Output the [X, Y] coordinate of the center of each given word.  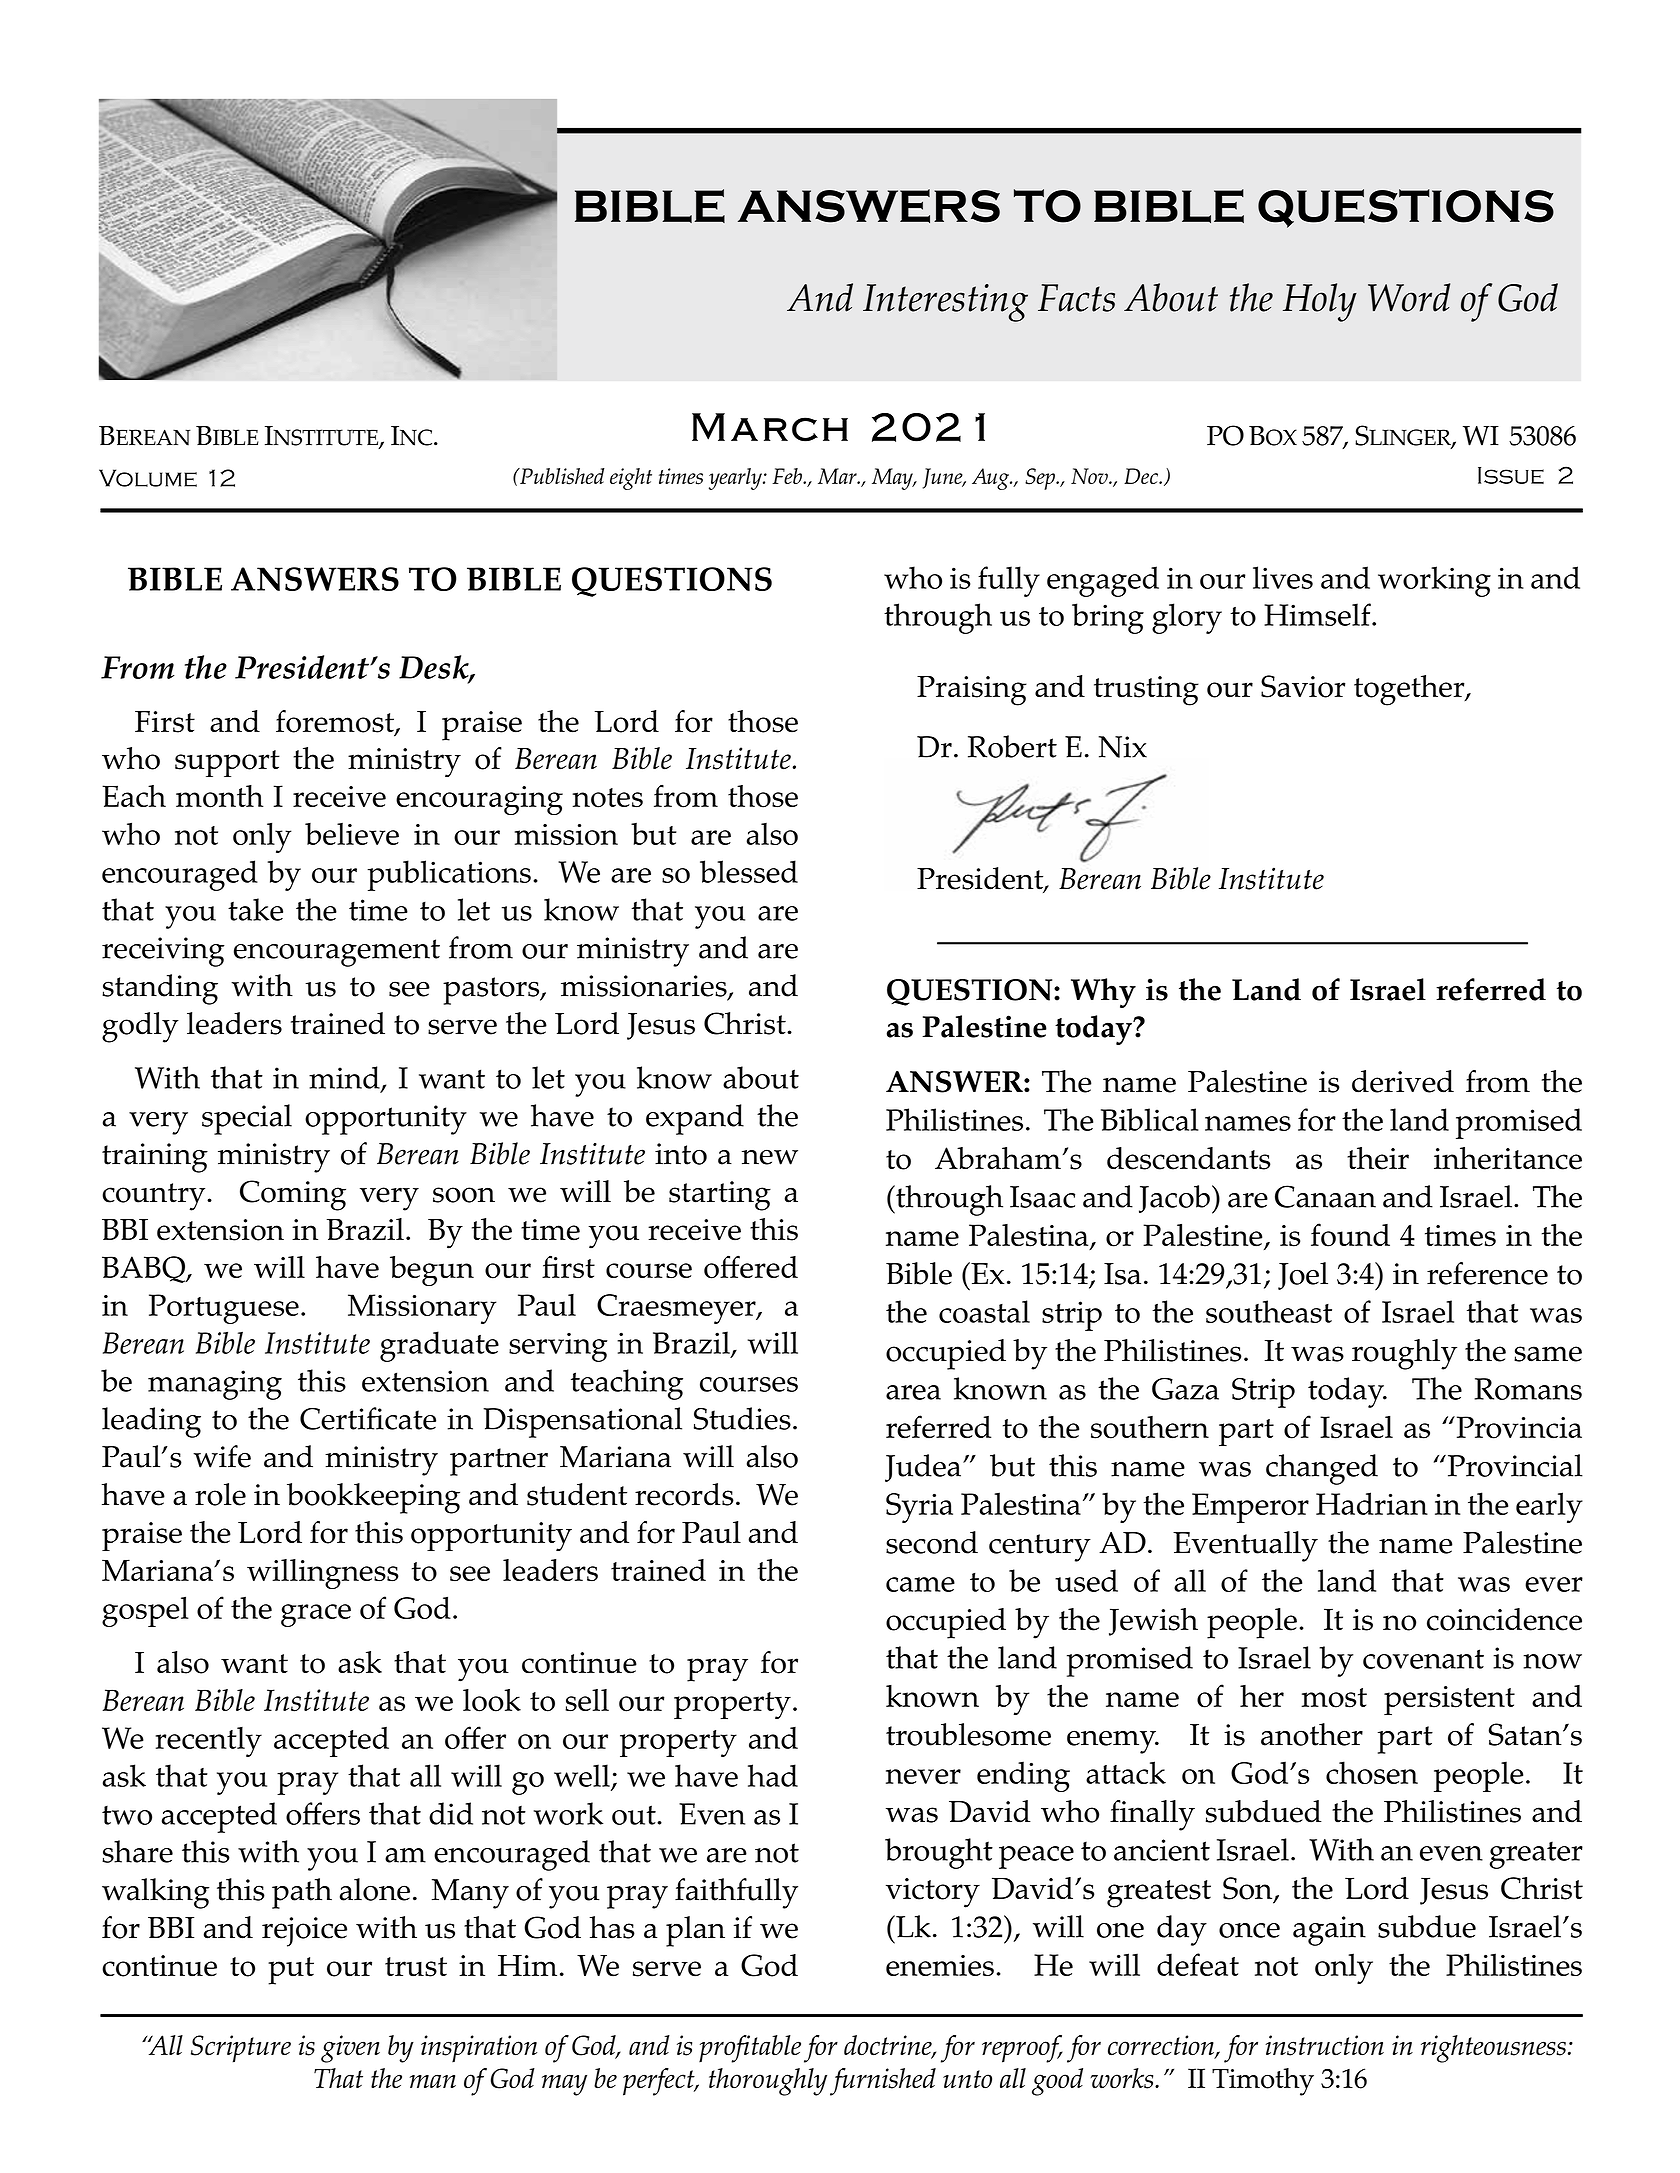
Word [1409, 297]
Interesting [945, 303]
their [1378, 1158]
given [350, 2049]
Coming [293, 1195]
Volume [148, 478]
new [770, 1157]
